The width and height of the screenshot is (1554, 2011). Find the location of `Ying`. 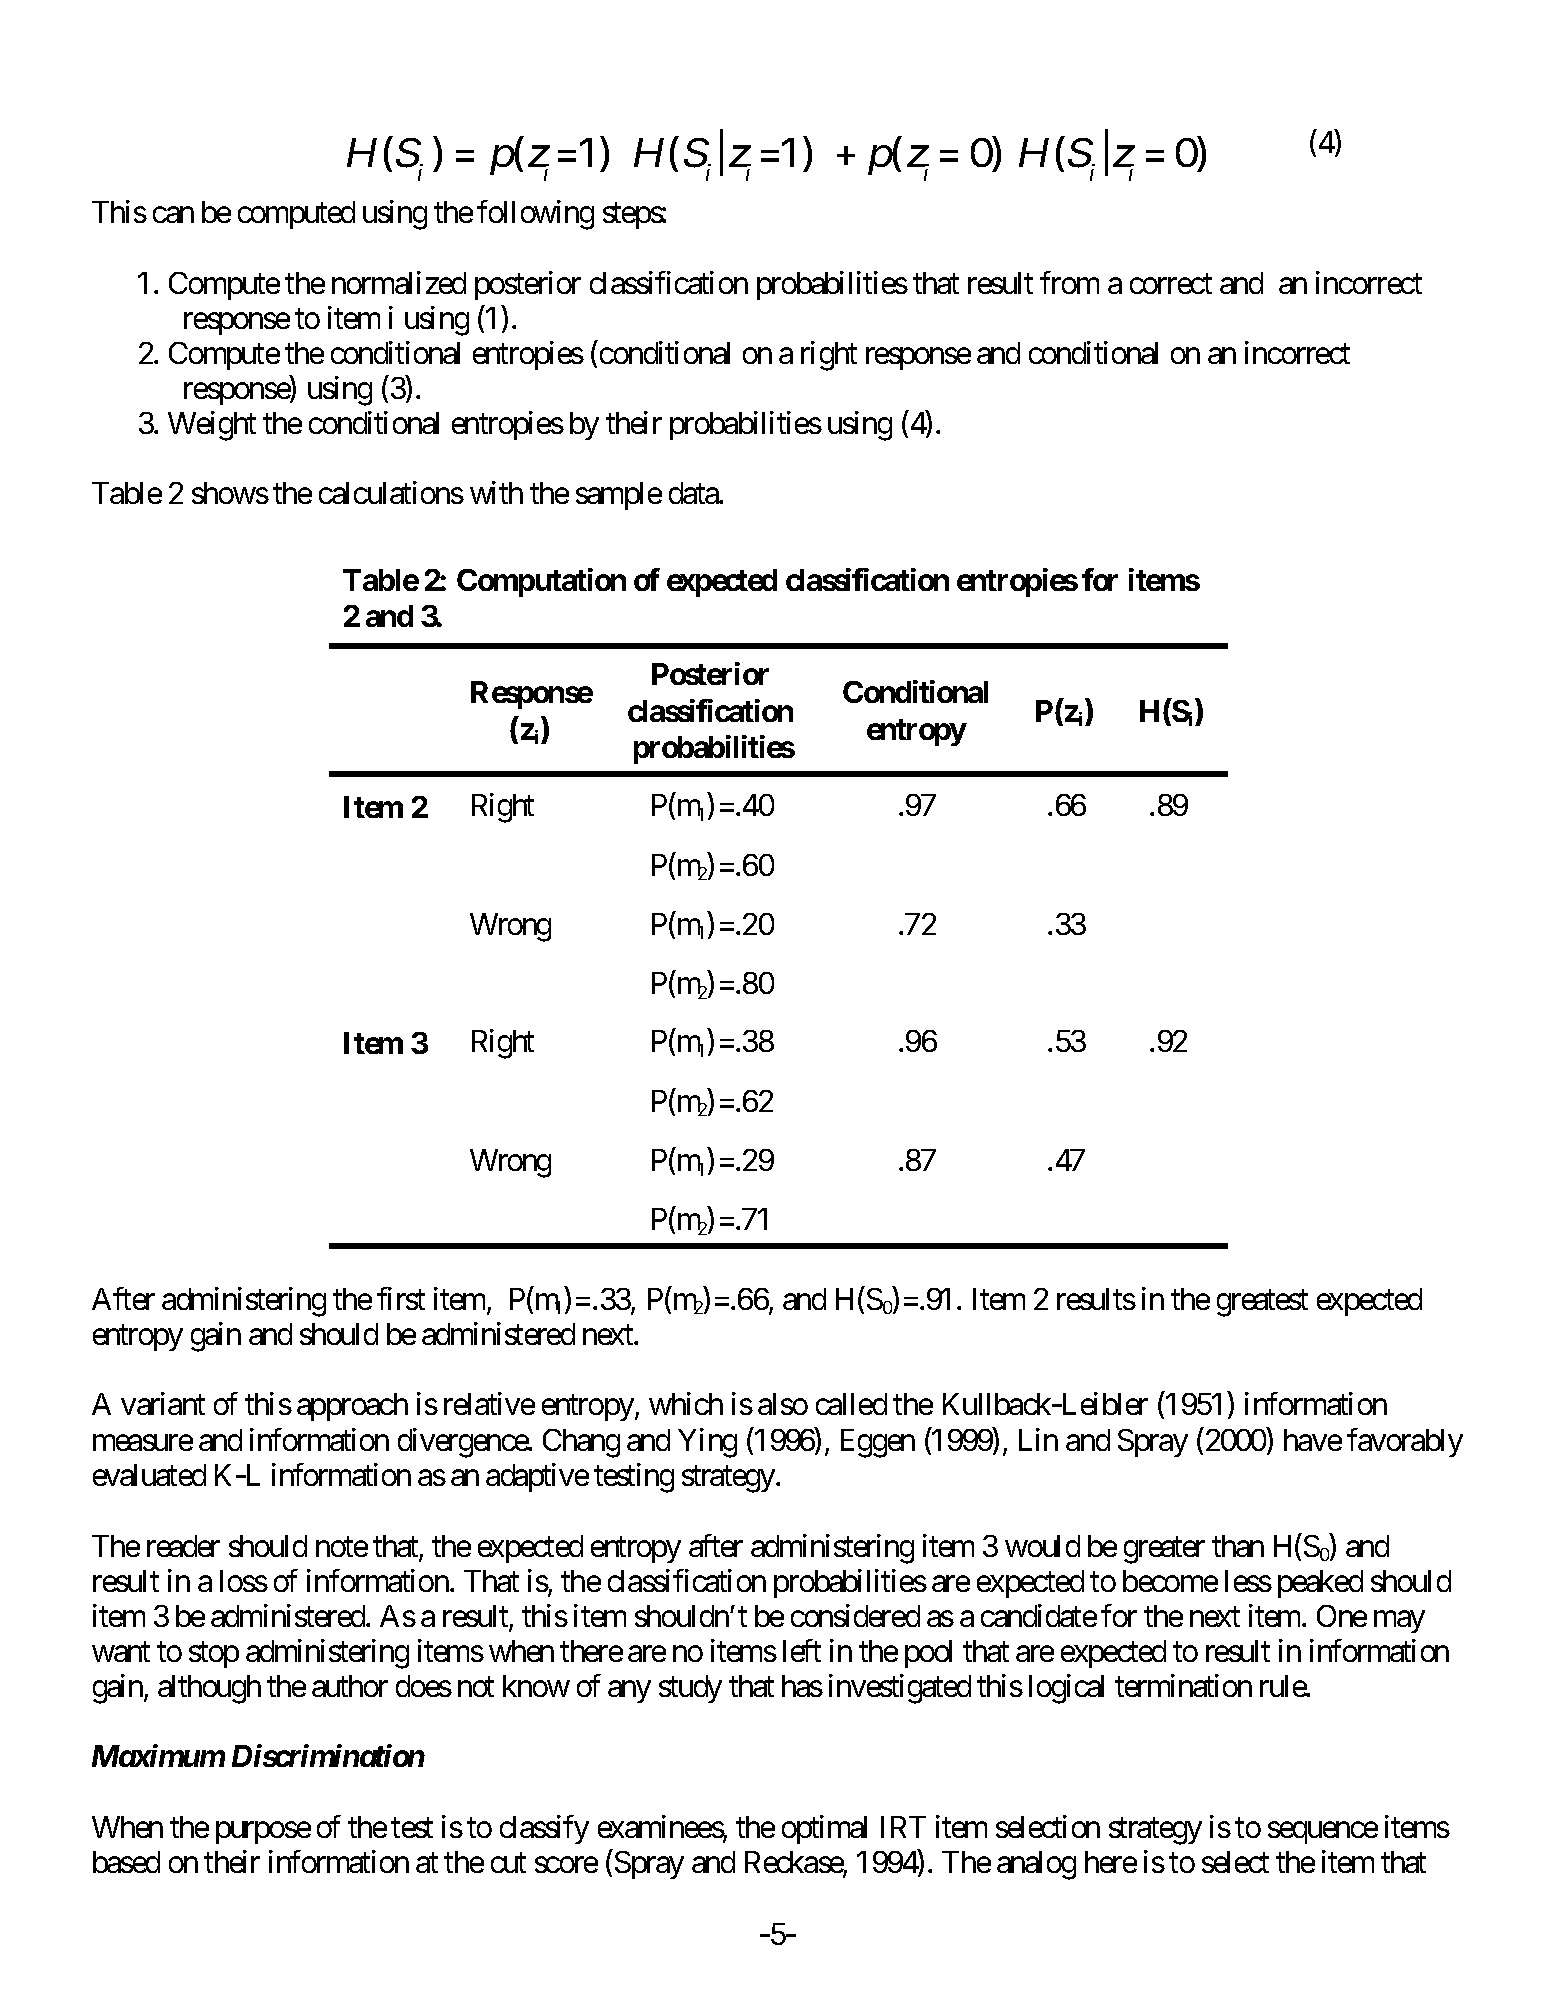

Ying is located at coordinates (707, 1443).
